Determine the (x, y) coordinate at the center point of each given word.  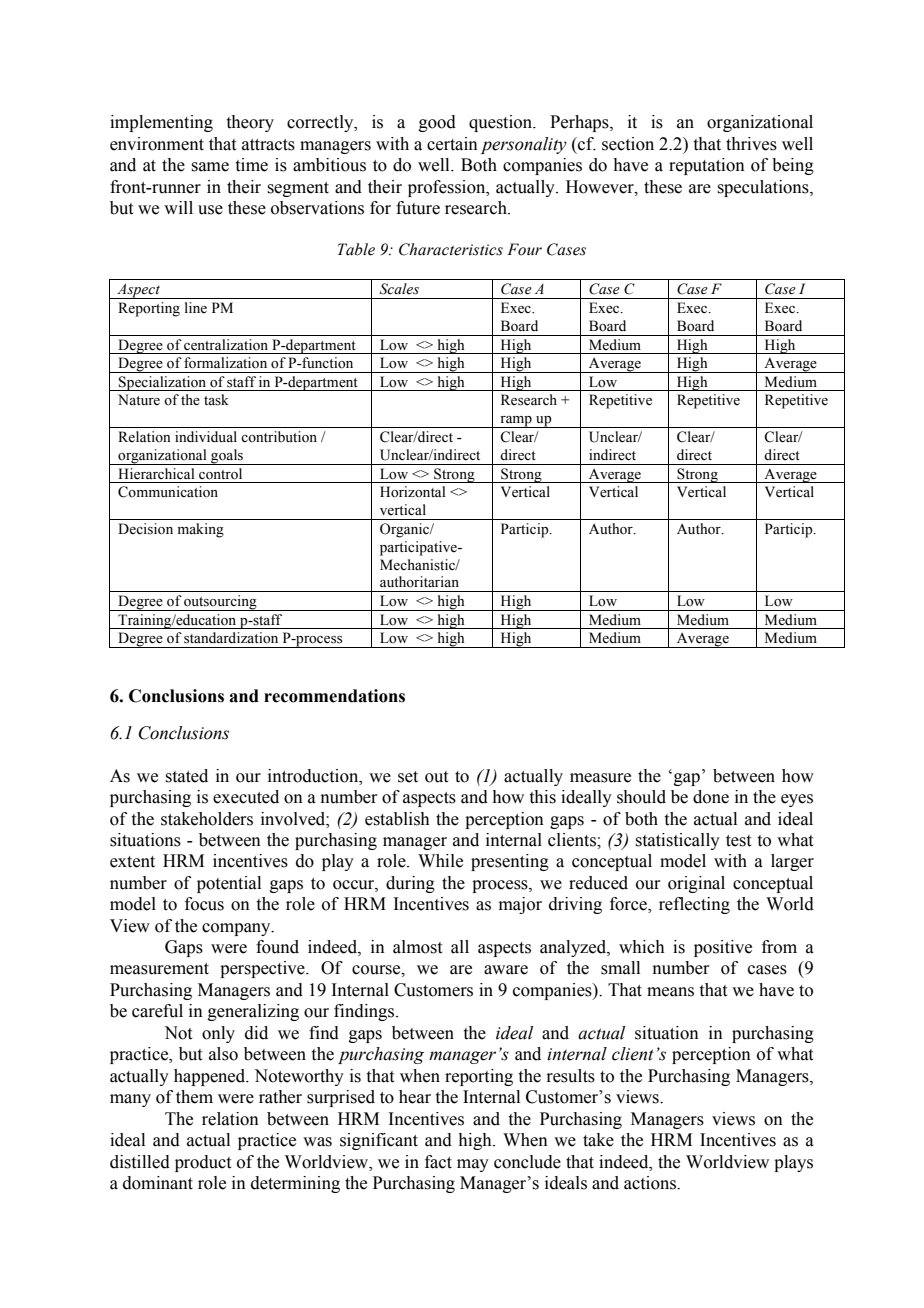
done (711, 797)
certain (452, 144)
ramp (516, 422)
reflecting (694, 905)
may (473, 1165)
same (210, 167)
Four (524, 249)
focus (204, 904)
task (216, 400)
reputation (707, 166)
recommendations (334, 696)
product (203, 1163)
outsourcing (220, 603)
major (520, 905)
